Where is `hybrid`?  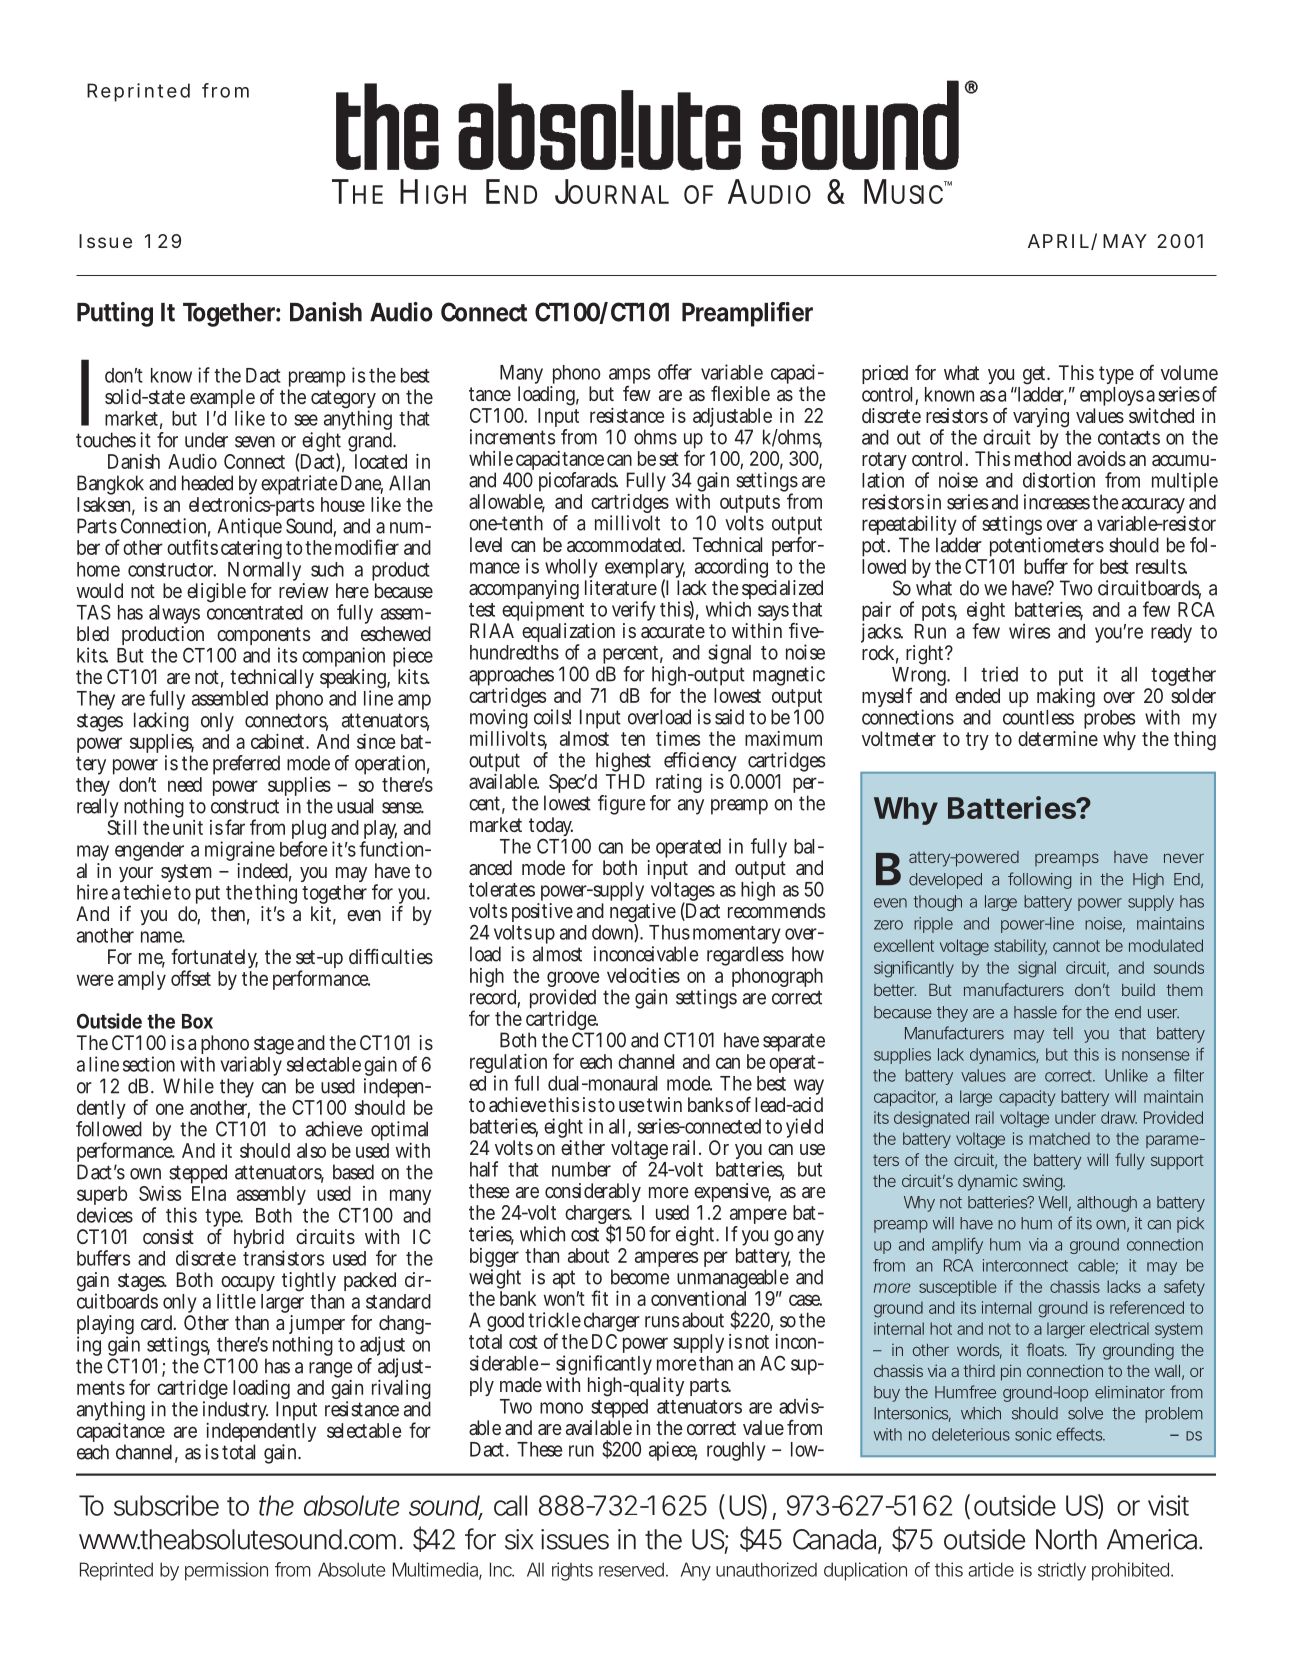 hybrid is located at coordinates (259, 1240).
